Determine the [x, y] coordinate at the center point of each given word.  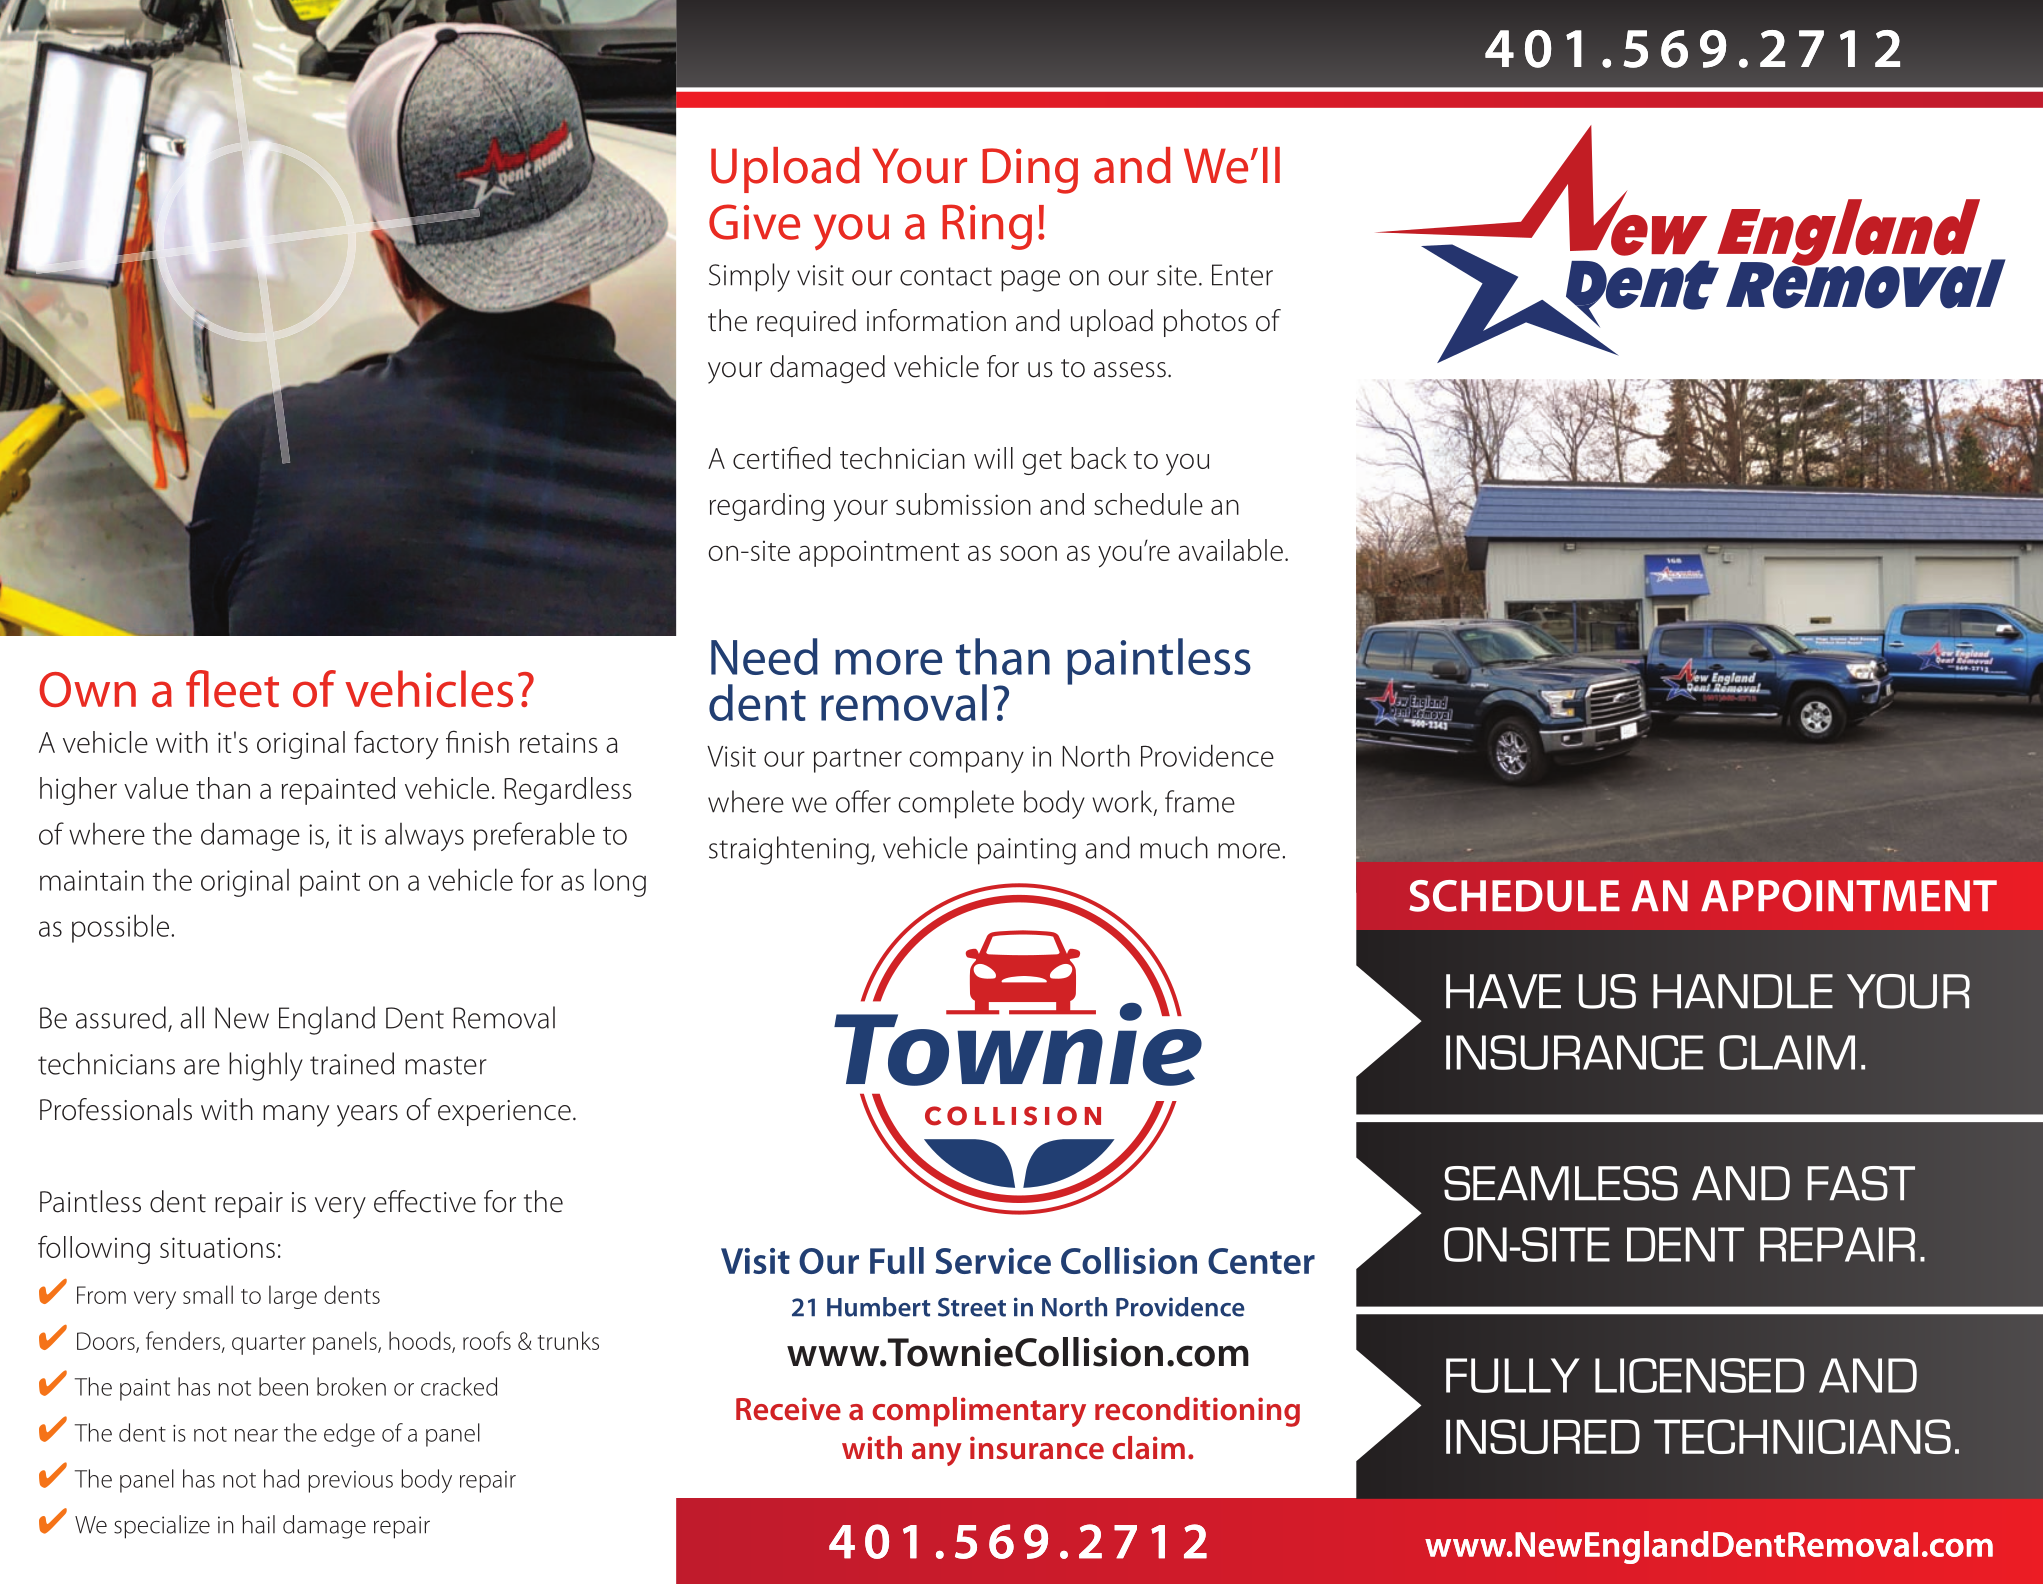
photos [1205, 323]
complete [956, 804]
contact [946, 276]
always [424, 837]
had [281, 1478]
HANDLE [1743, 991]
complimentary [979, 1412]
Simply [749, 277]
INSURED [1543, 1436]
